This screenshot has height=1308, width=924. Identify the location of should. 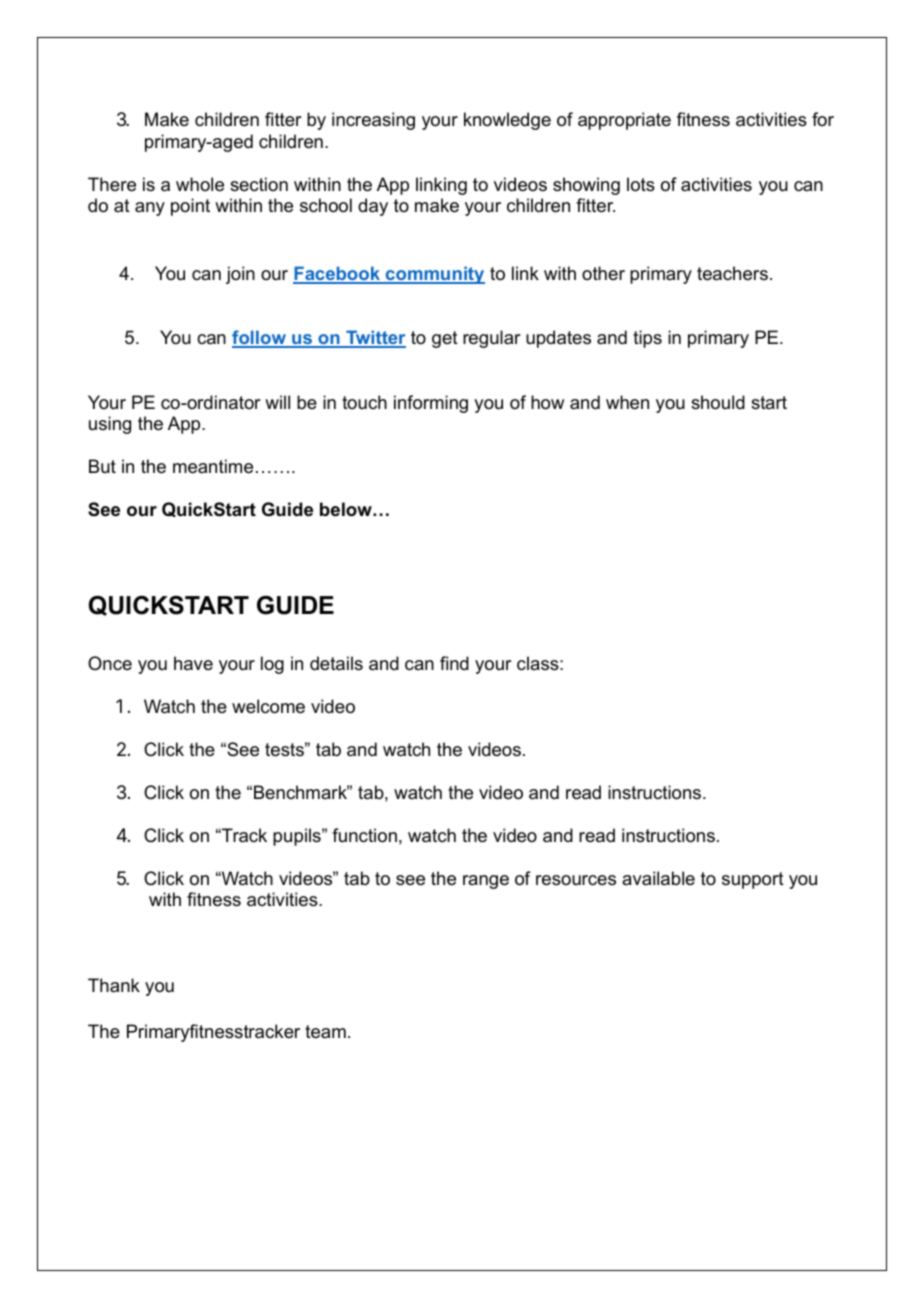
(718, 402).
